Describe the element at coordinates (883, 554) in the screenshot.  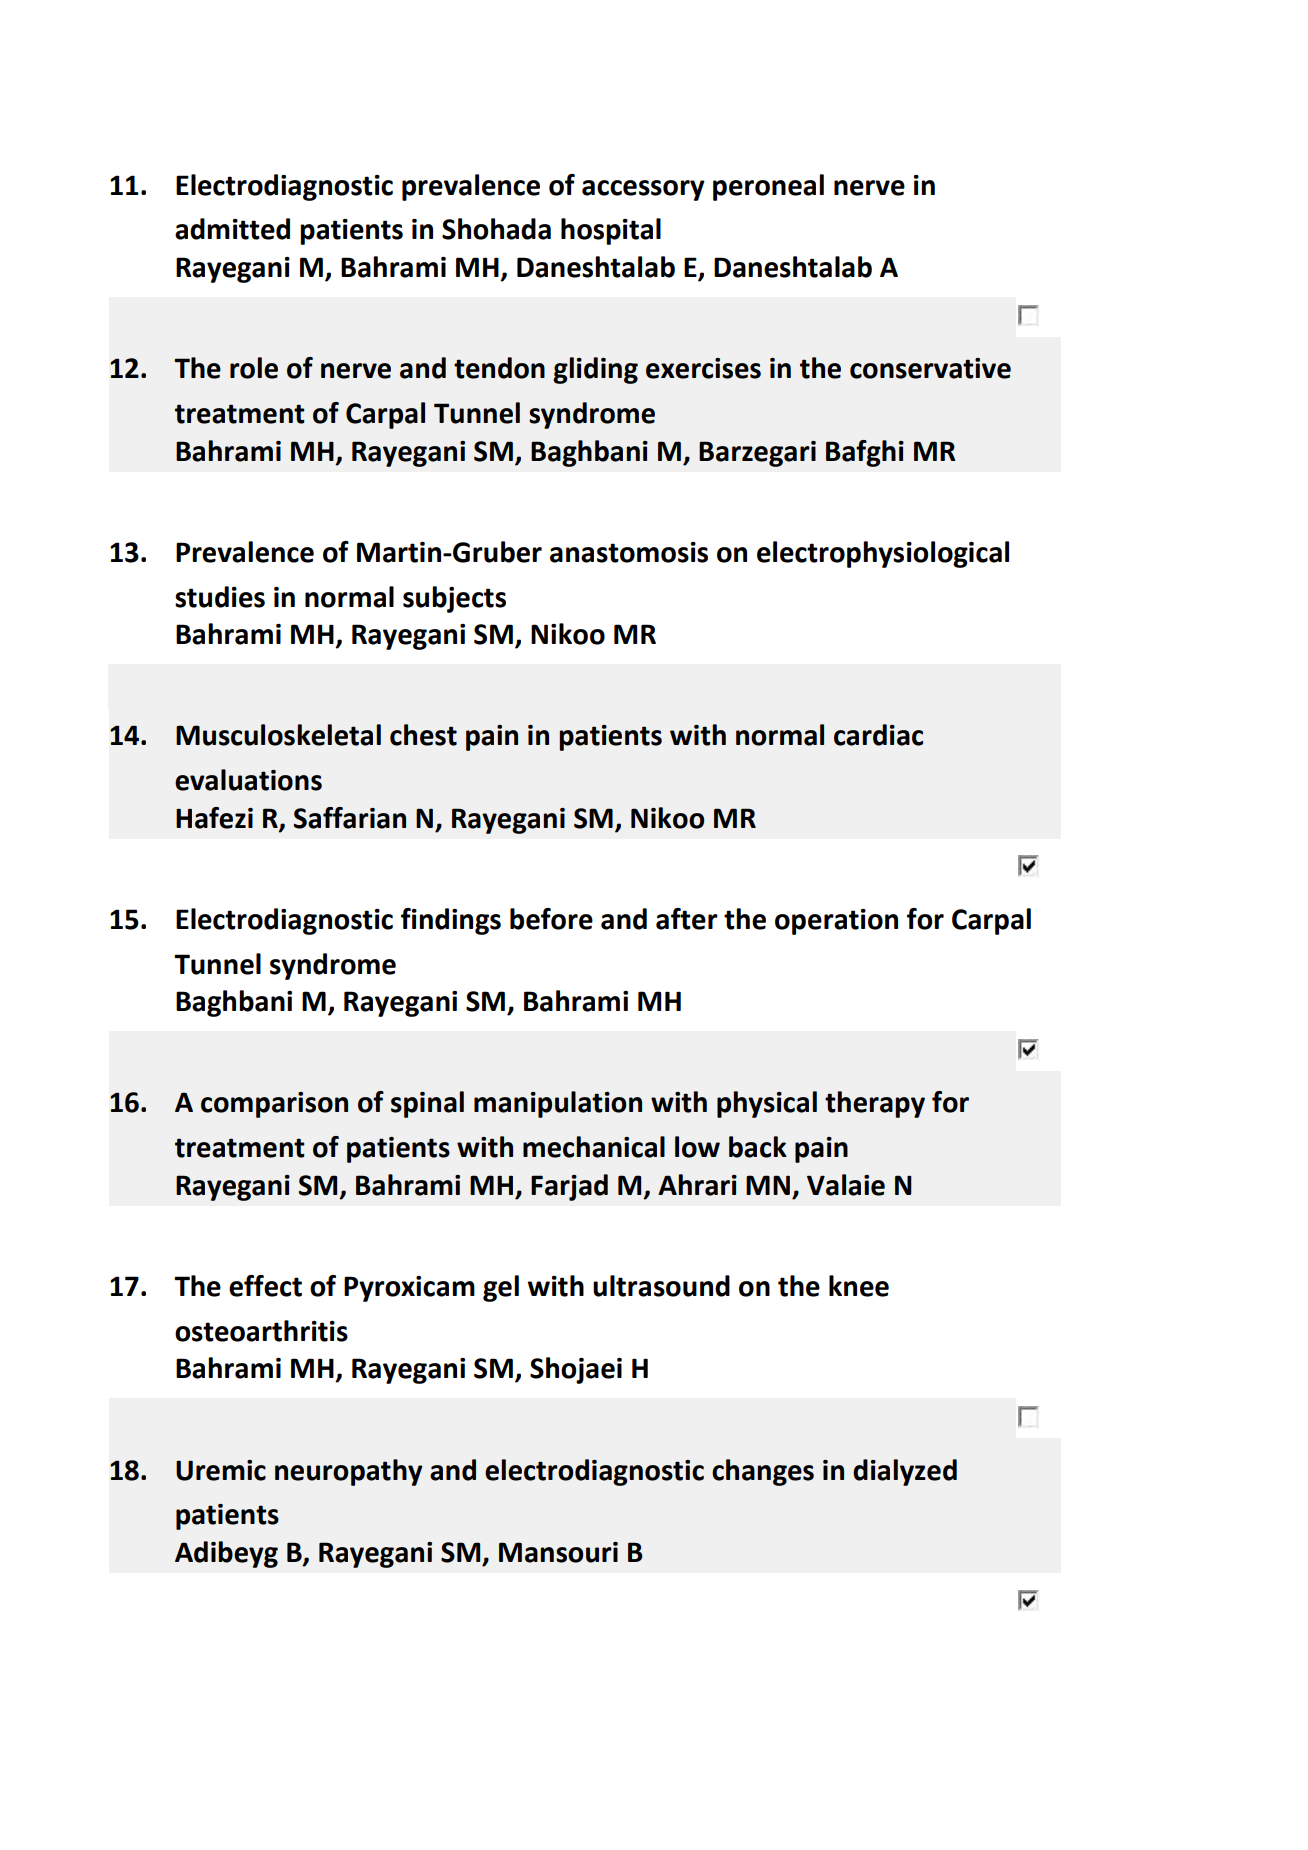
I see `electrophysiological` at that location.
